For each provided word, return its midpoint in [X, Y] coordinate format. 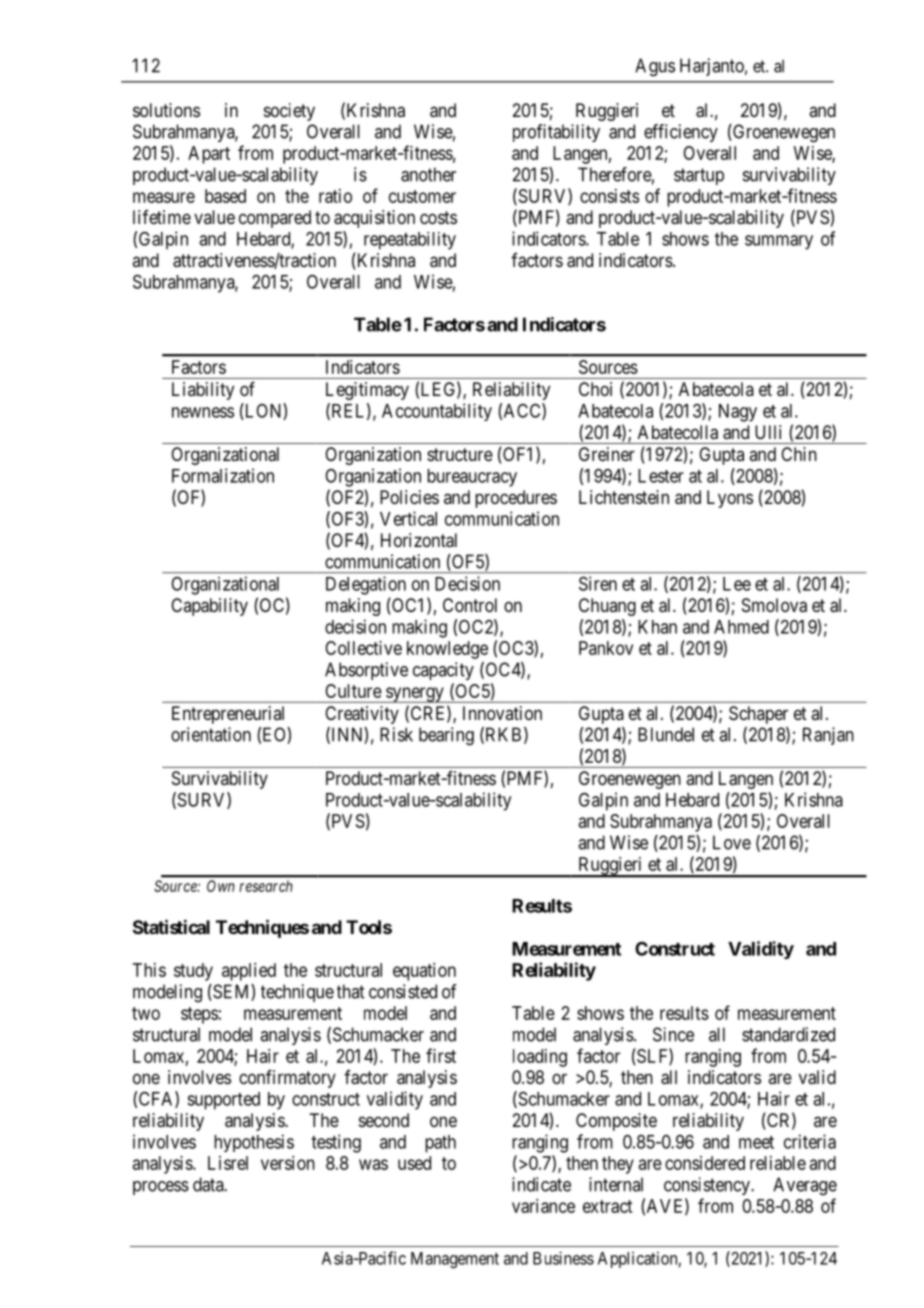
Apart [209, 155]
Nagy [738, 413]
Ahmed [741, 627]
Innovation [502, 713]
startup [699, 176]
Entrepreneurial [228, 715]
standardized [788, 1034]
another [428, 174]
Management [455, 1260]
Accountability [437, 412]
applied [249, 972]
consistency [708, 1186]
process [161, 1188]
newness [203, 412]
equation [424, 972]
